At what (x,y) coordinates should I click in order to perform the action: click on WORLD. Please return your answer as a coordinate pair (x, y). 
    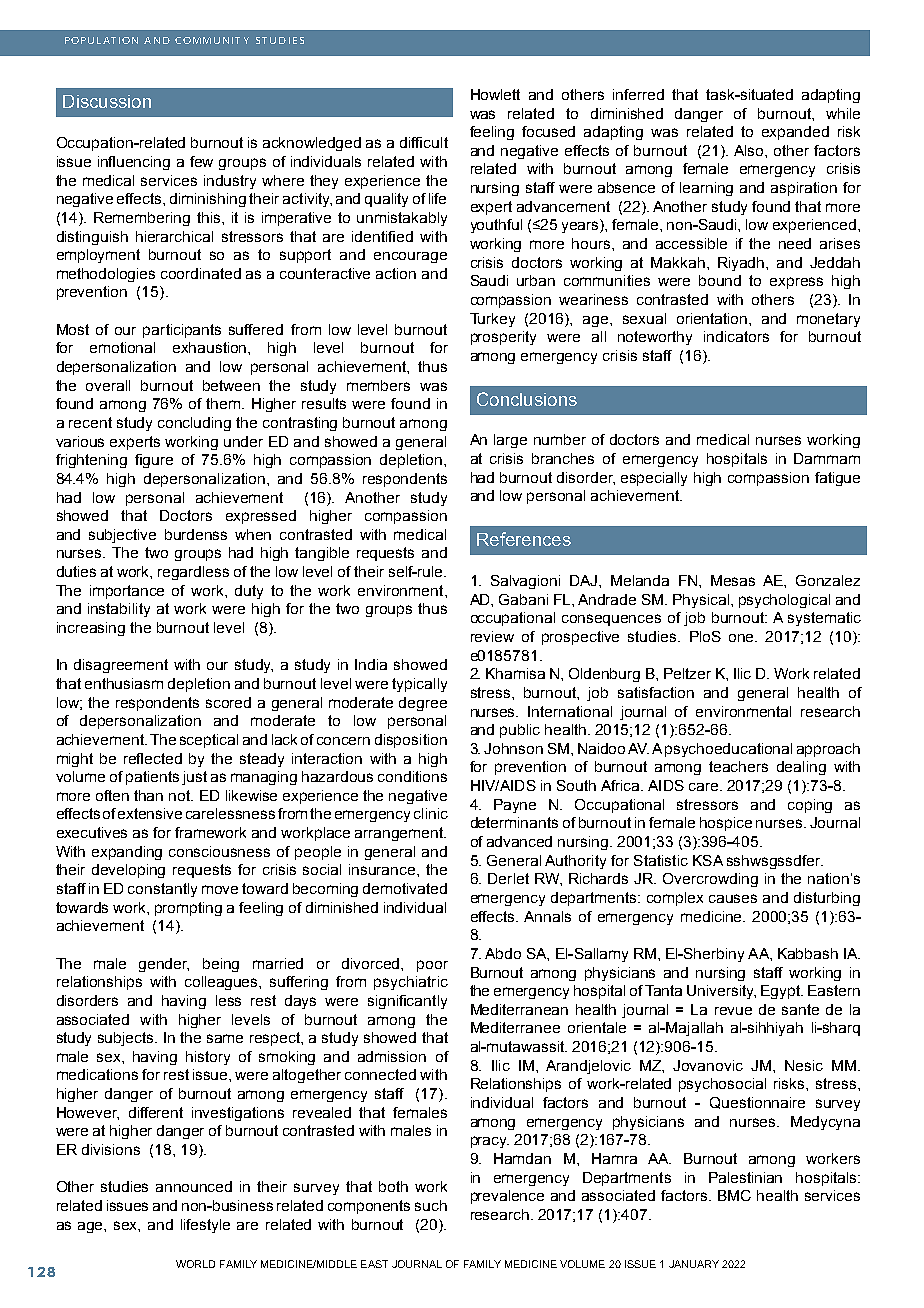
    Looking at the image, I should click on (195, 1264).
